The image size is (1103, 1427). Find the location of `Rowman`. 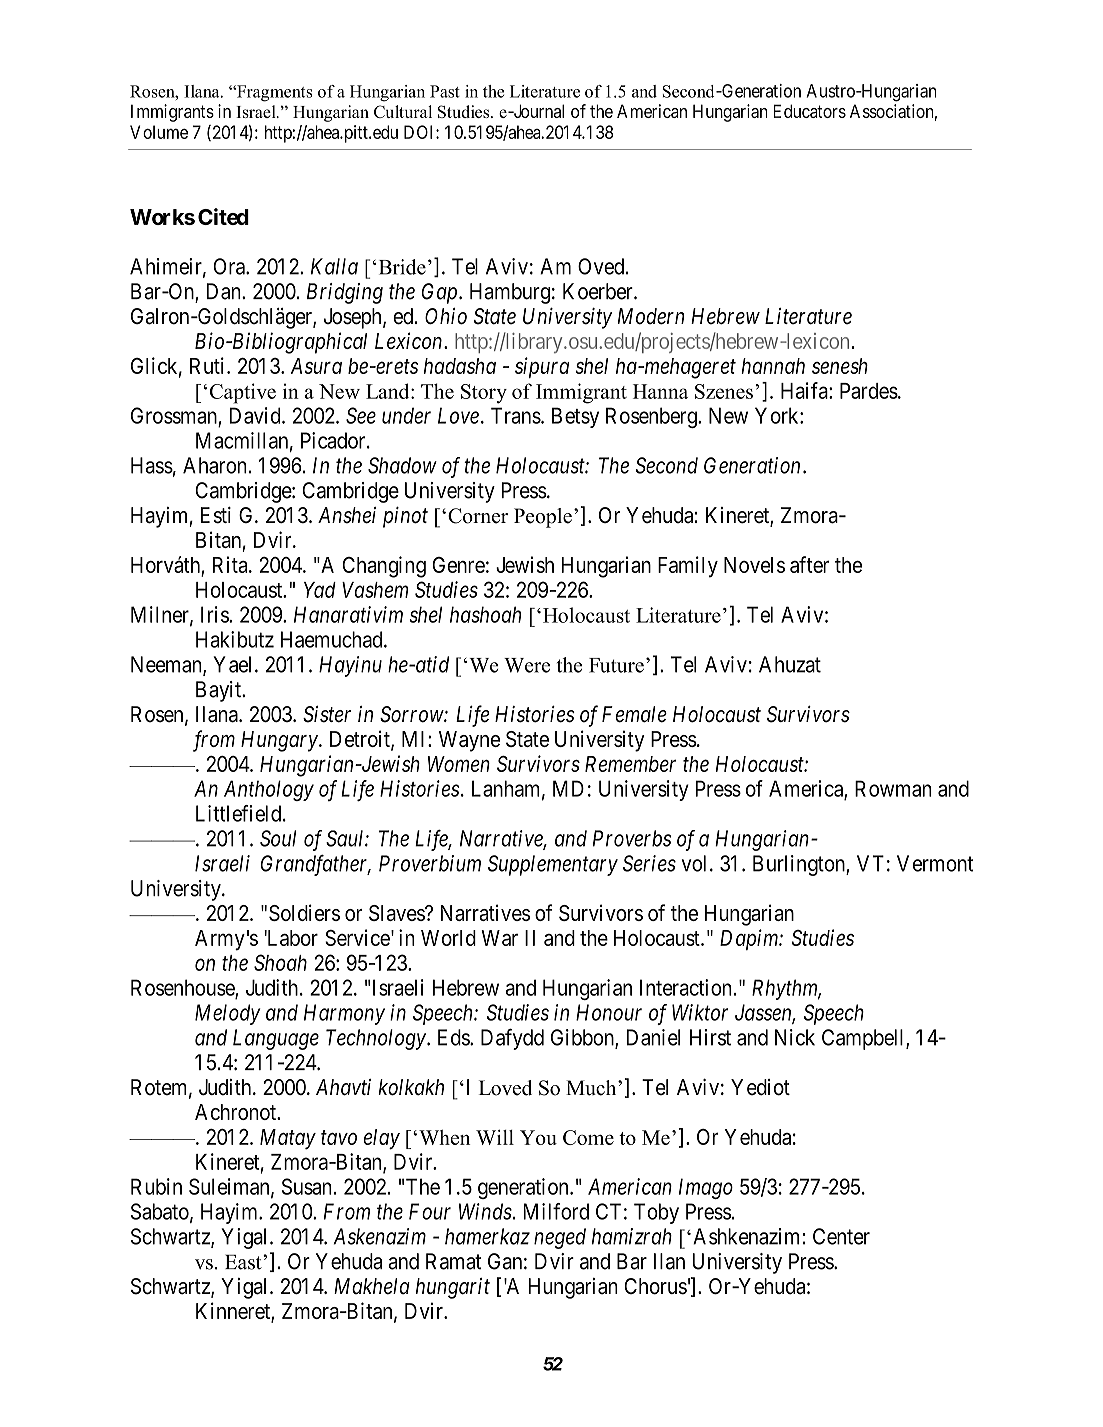

Rowman is located at coordinates (893, 788).
